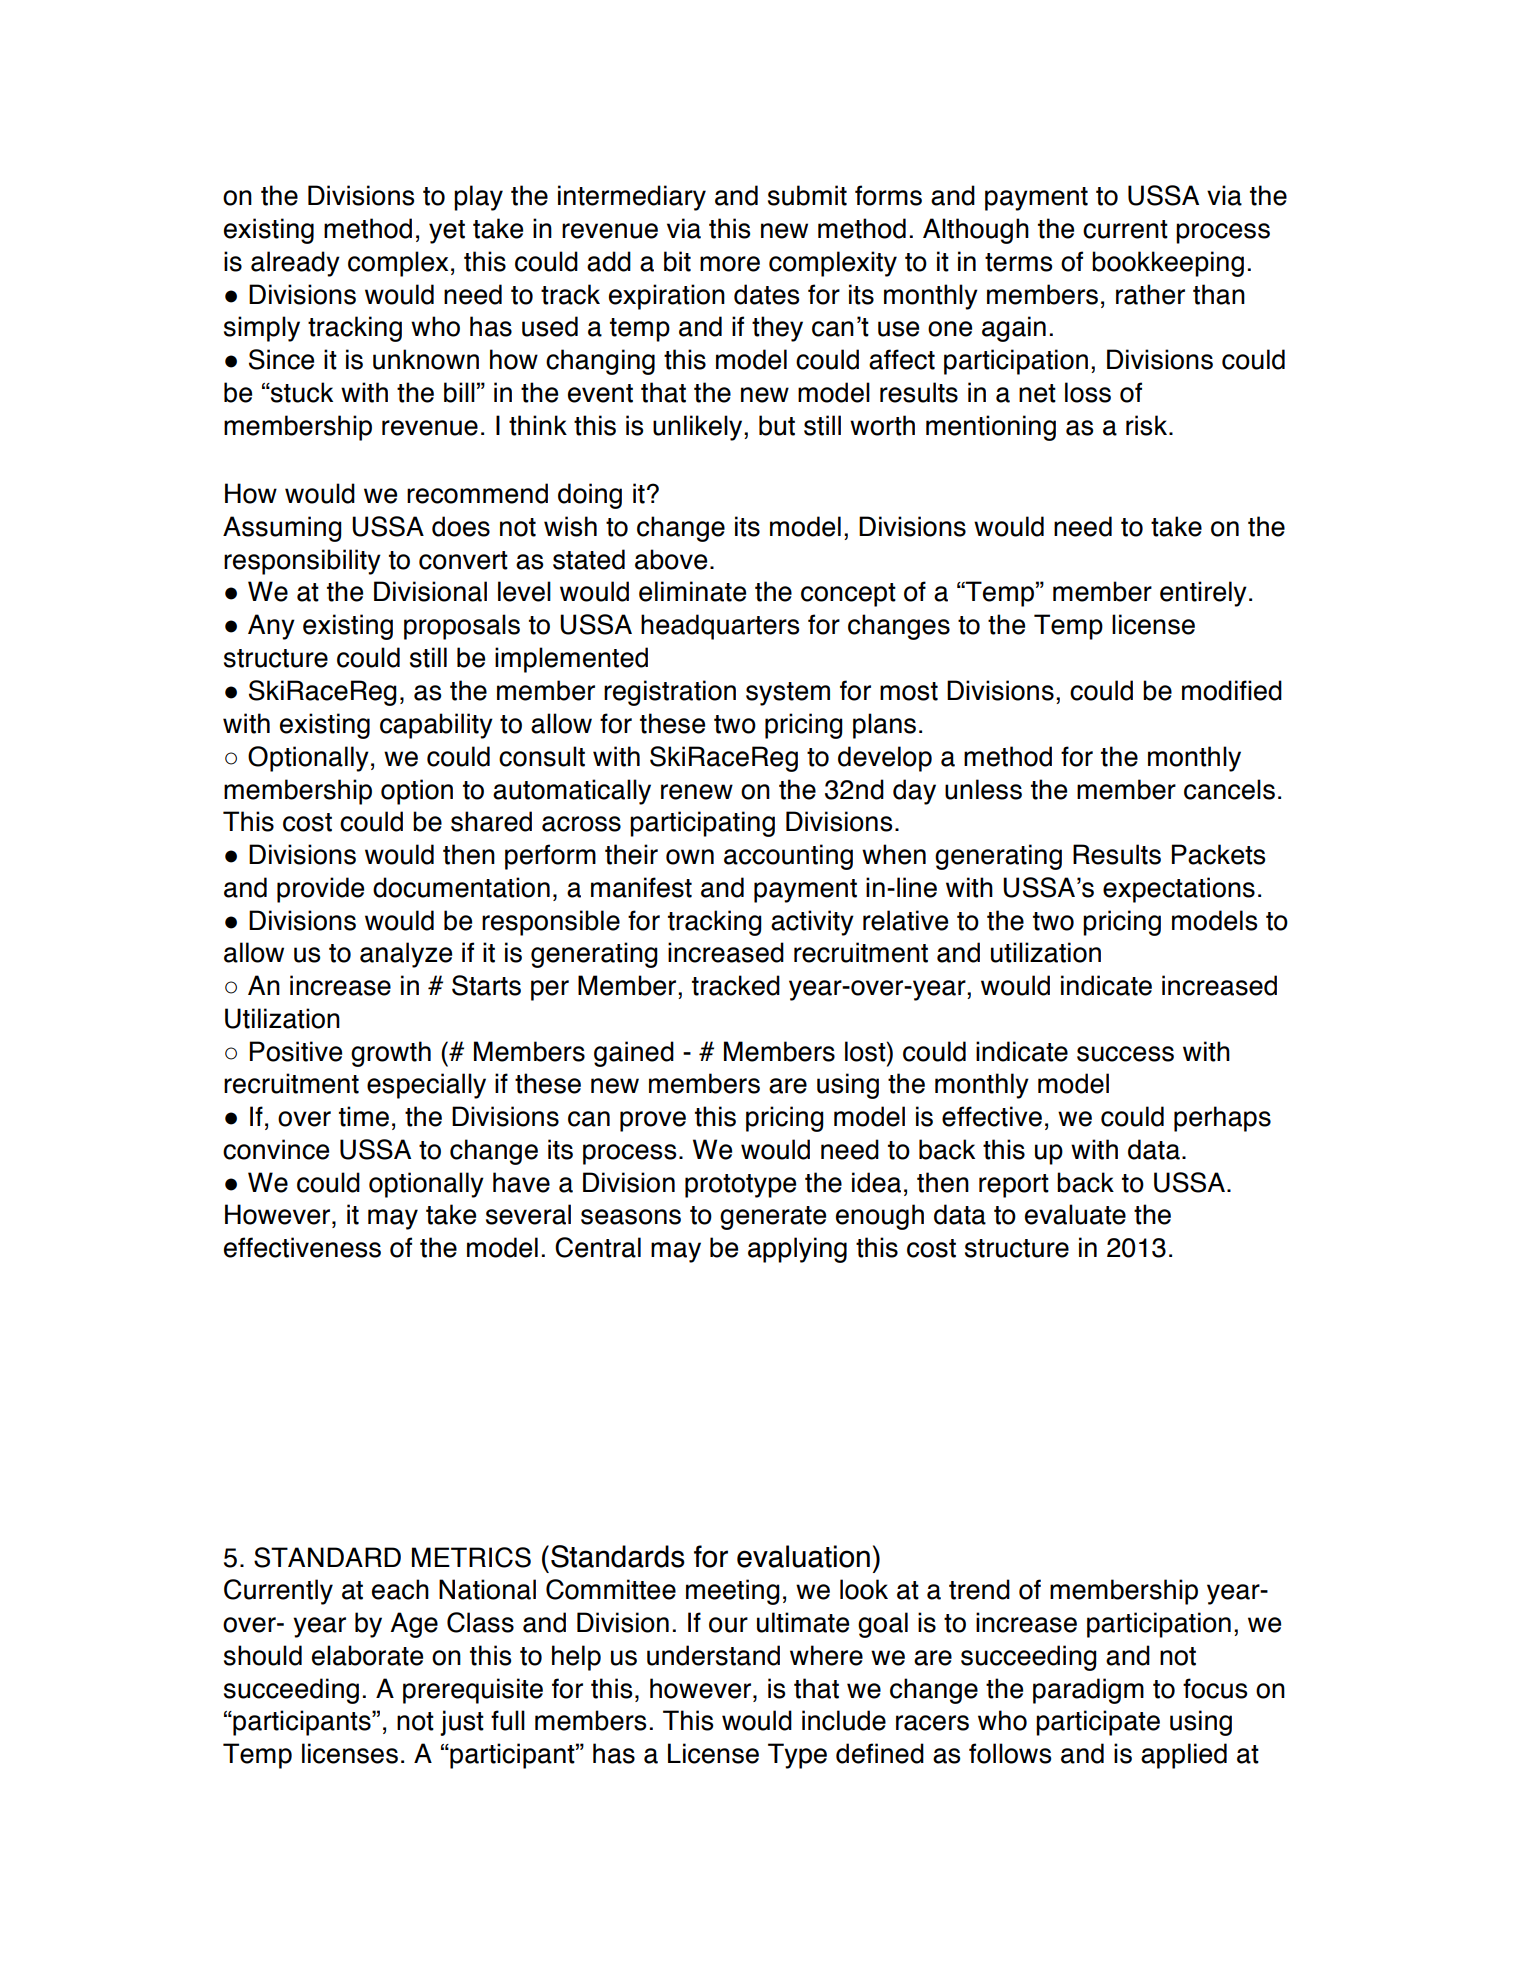  I want to click on yet, so click(447, 232).
